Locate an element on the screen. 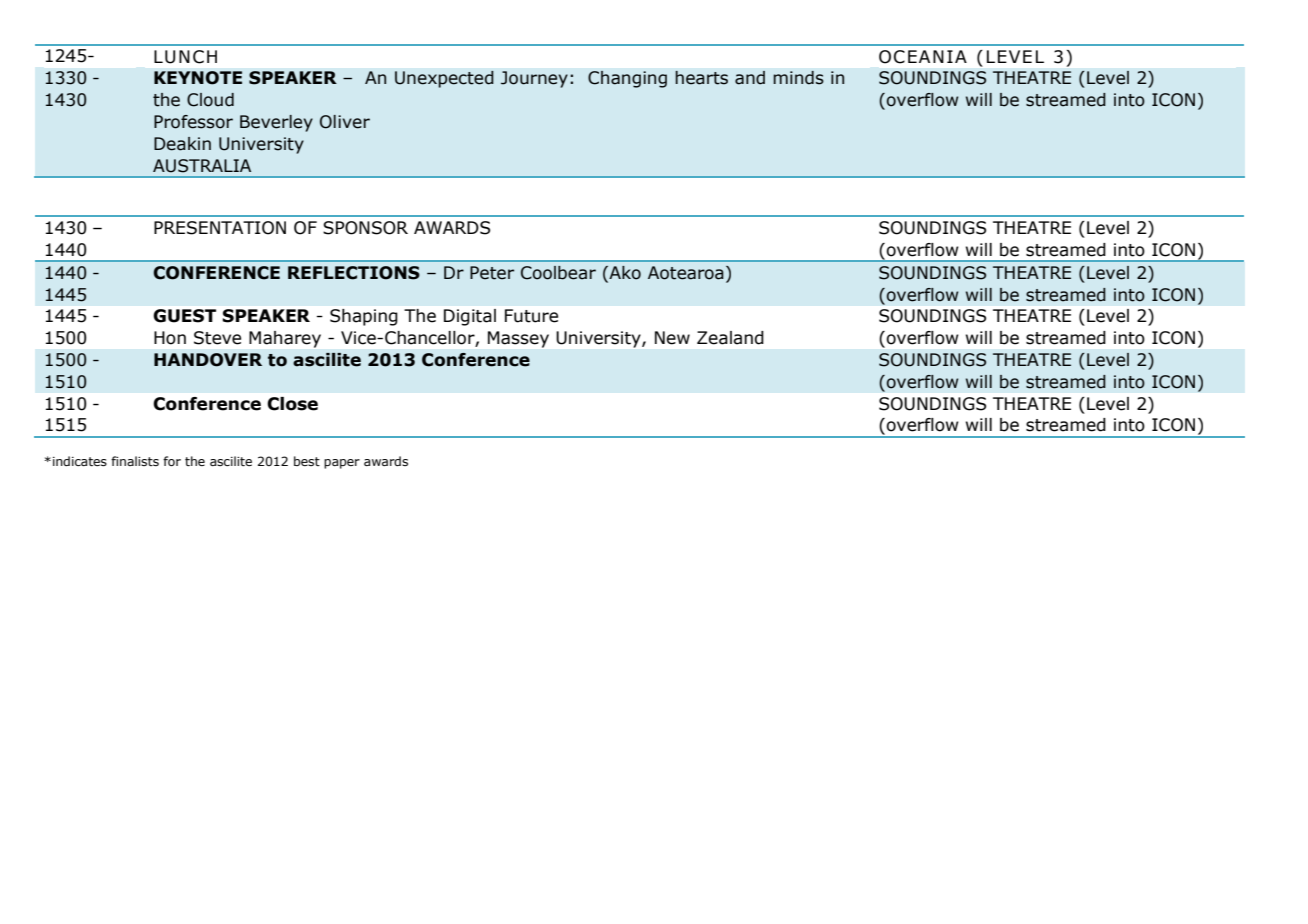 Image resolution: width=1308 pixels, height=924 pixels. hearts is located at coordinates (701, 78).
